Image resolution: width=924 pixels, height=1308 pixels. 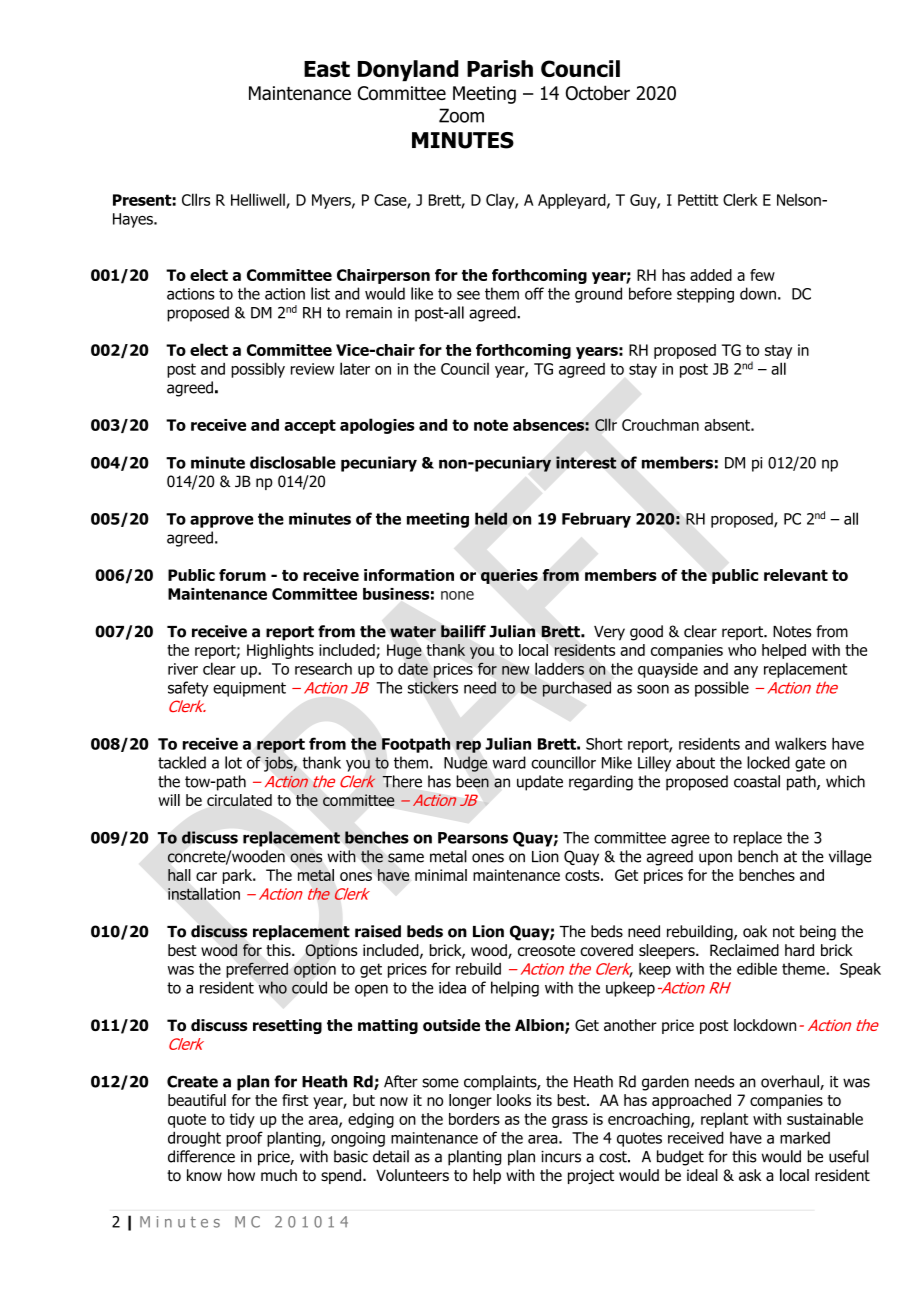 What do you see at coordinates (757, 781) in the image?
I see `coastal` at bounding box center [757, 781].
